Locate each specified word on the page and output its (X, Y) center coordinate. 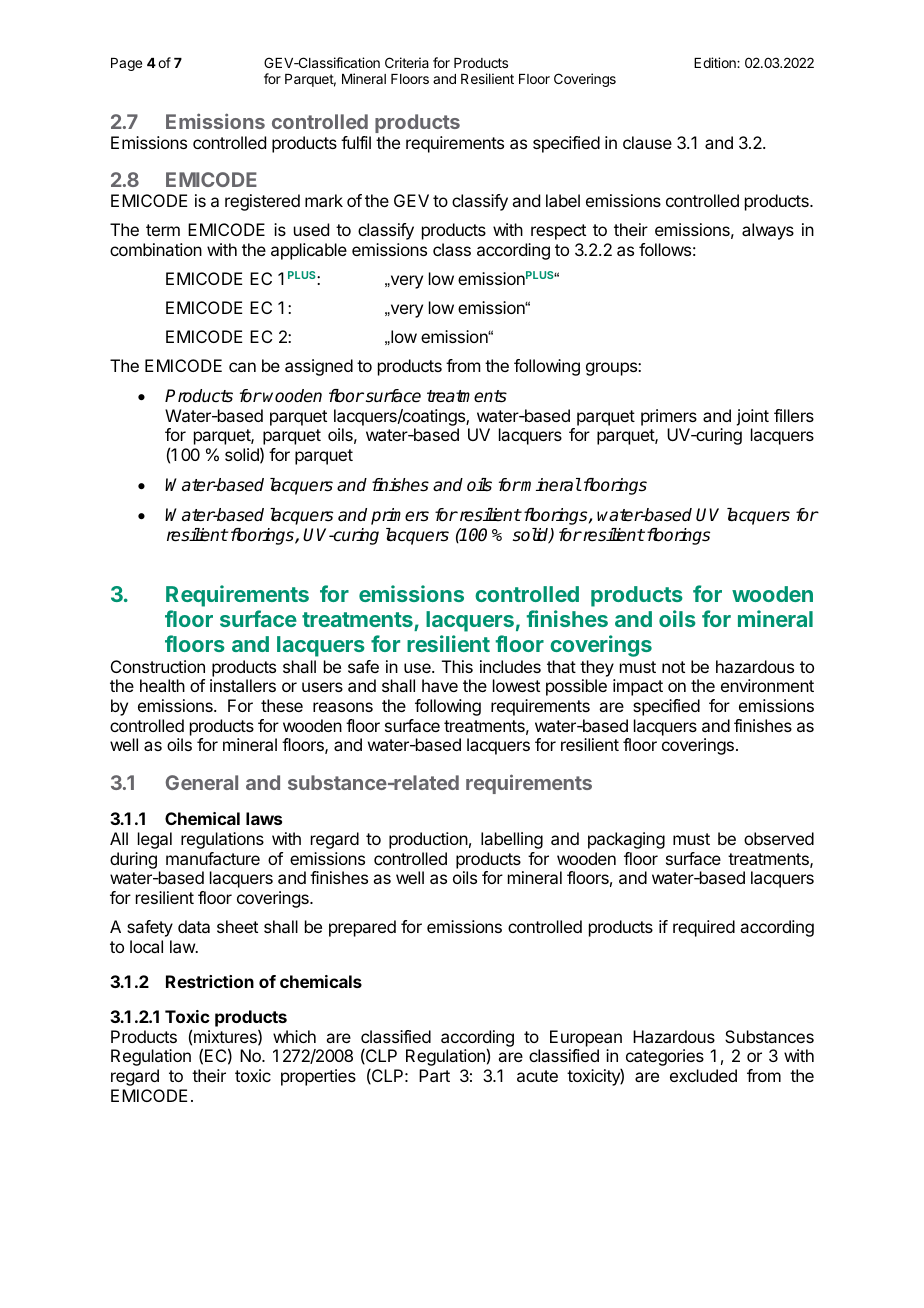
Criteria (407, 62)
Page (126, 64)
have (440, 685)
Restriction (210, 981)
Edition (716, 62)
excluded (703, 1075)
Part (434, 1075)
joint (752, 417)
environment (767, 685)
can (242, 367)
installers (243, 685)
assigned (319, 367)
